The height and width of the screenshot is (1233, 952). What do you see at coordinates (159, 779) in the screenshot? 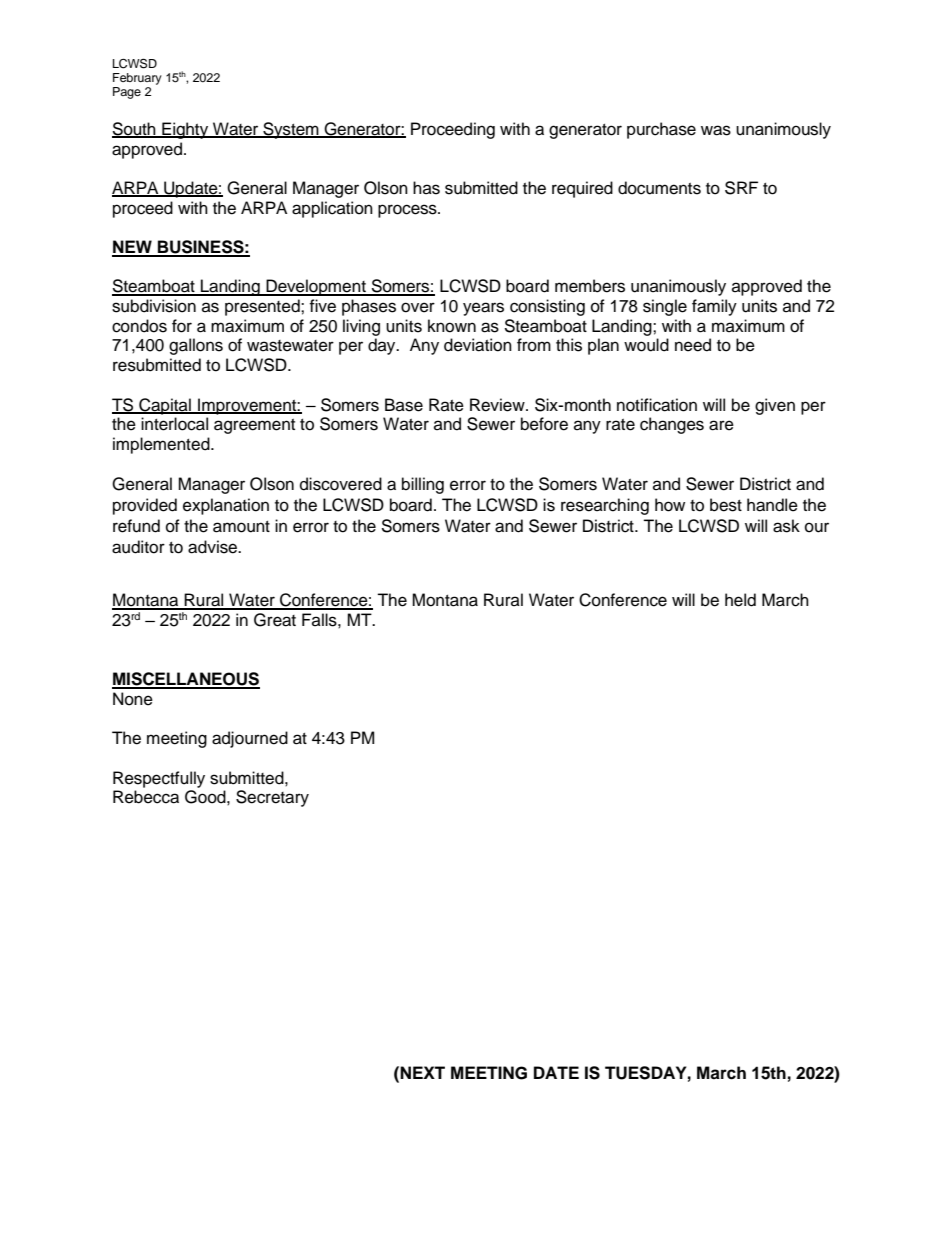
I see `Respectfully` at bounding box center [159, 779].
